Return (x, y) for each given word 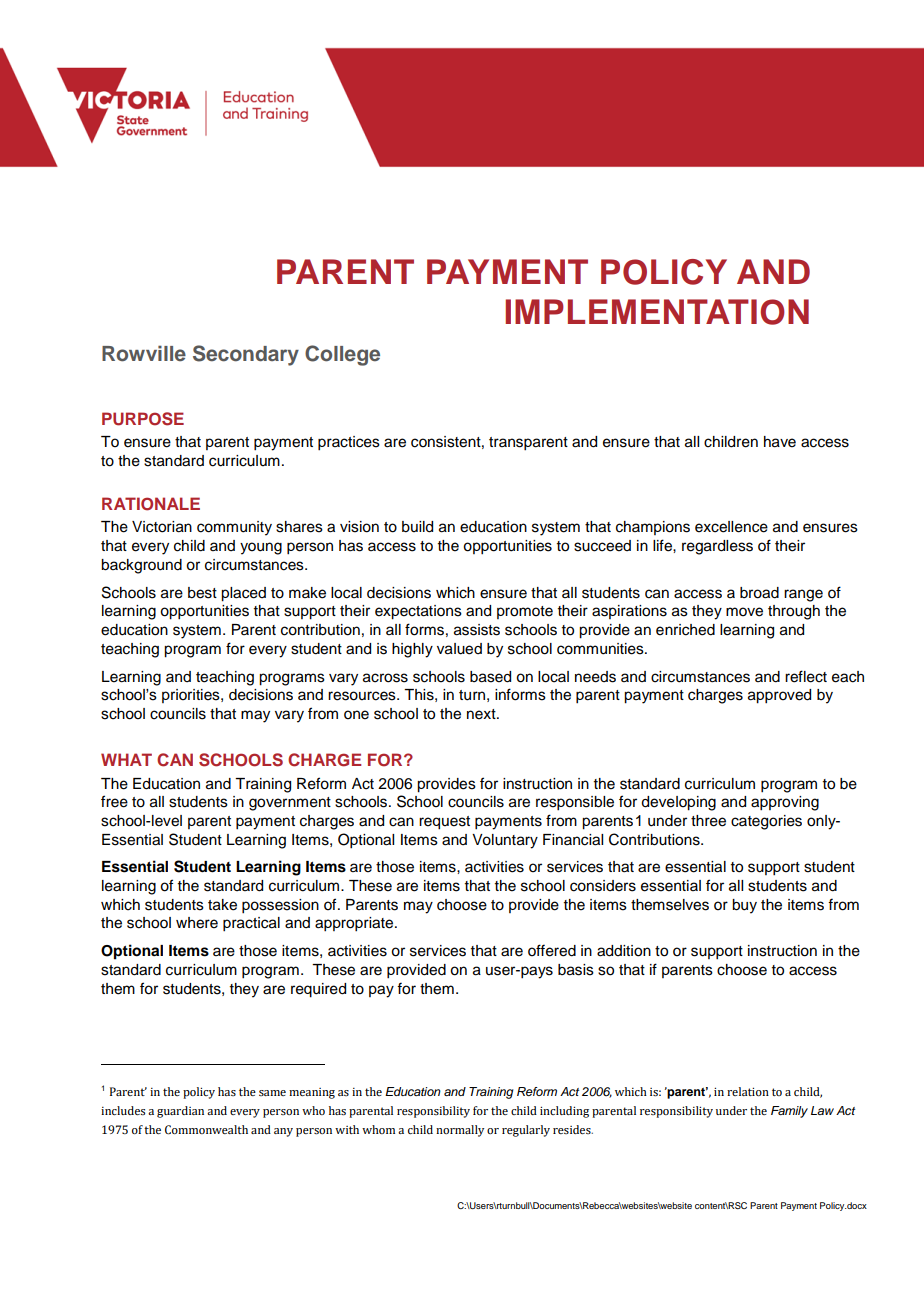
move (744, 612)
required (318, 990)
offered (552, 950)
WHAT (126, 759)
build (417, 527)
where (197, 923)
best (202, 593)
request (444, 823)
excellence (731, 527)
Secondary (246, 355)
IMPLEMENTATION (657, 312)
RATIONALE (151, 504)
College (342, 355)
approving (785, 803)
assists (477, 630)
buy (744, 906)
